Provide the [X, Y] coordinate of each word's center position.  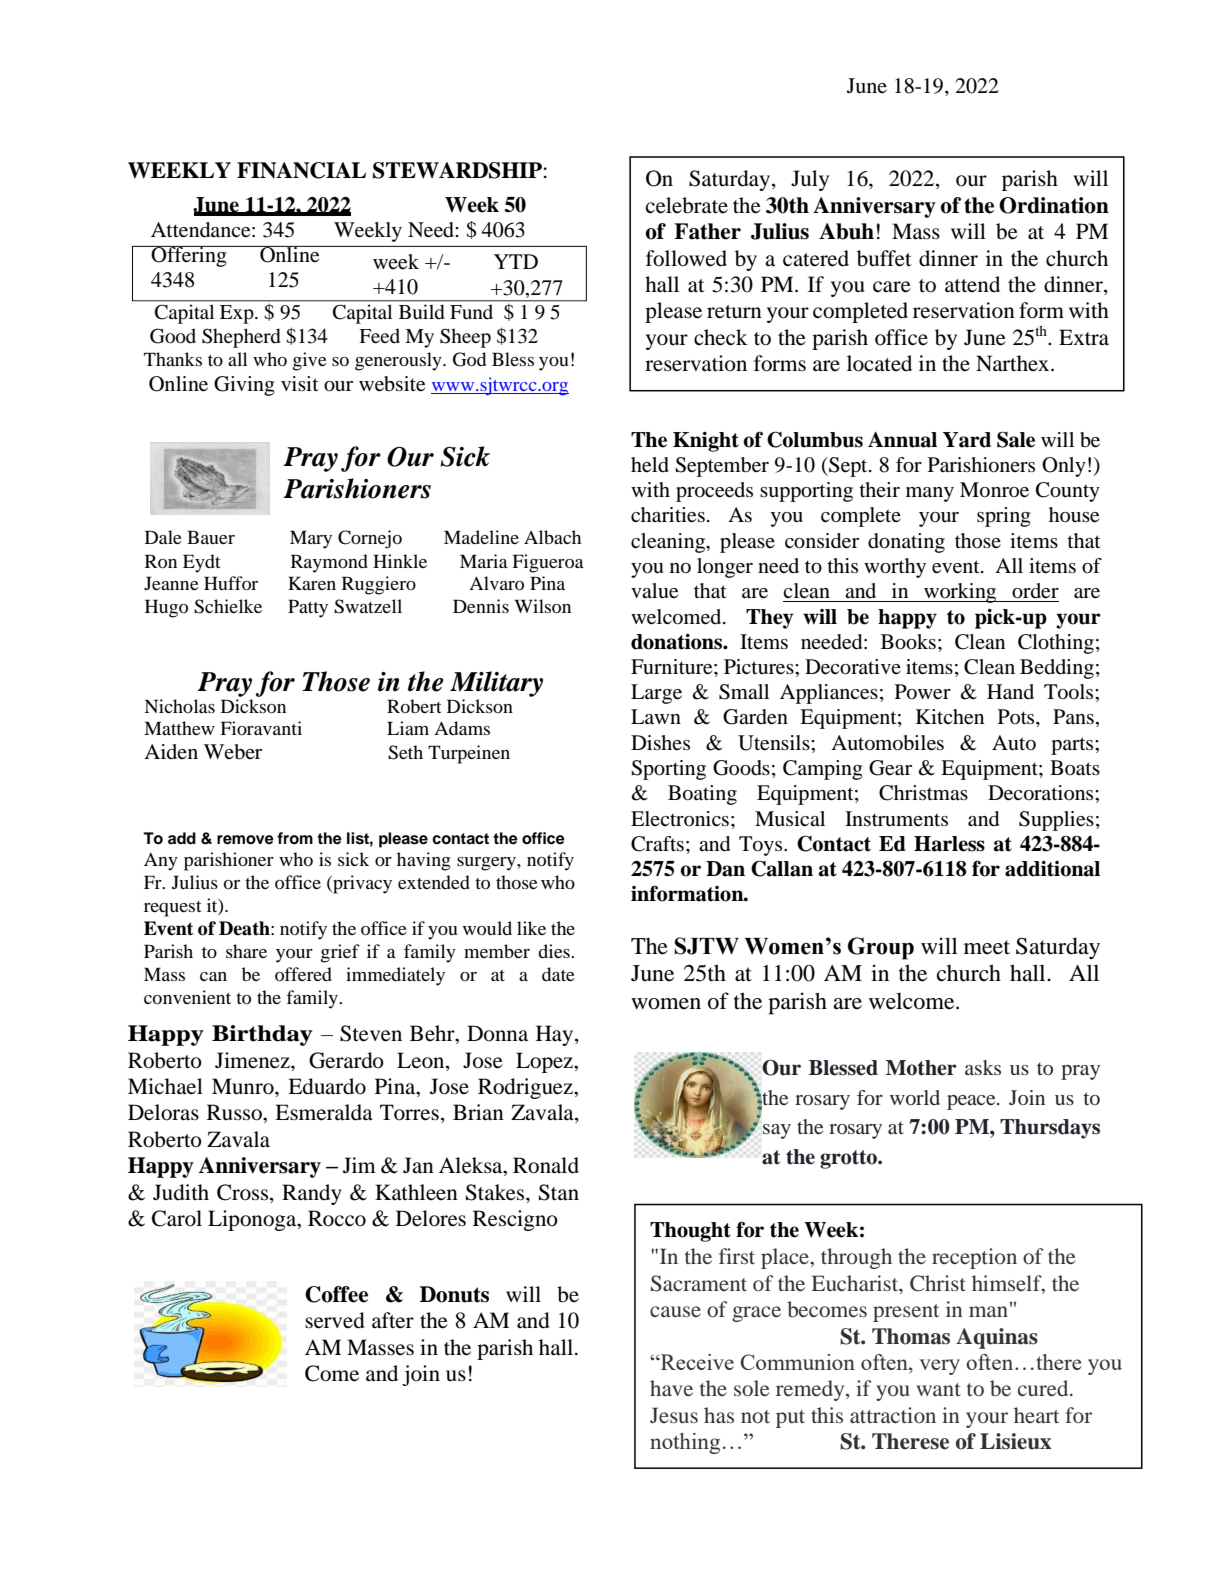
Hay [556, 1035]
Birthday [262, 1035]
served [335, 1320]
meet [987, 947]
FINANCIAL [301, 170]
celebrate [687, 205]
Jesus [674, 1415]
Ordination [1054, 205]
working [960, 593]
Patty [308, 608]
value [654, 591]
